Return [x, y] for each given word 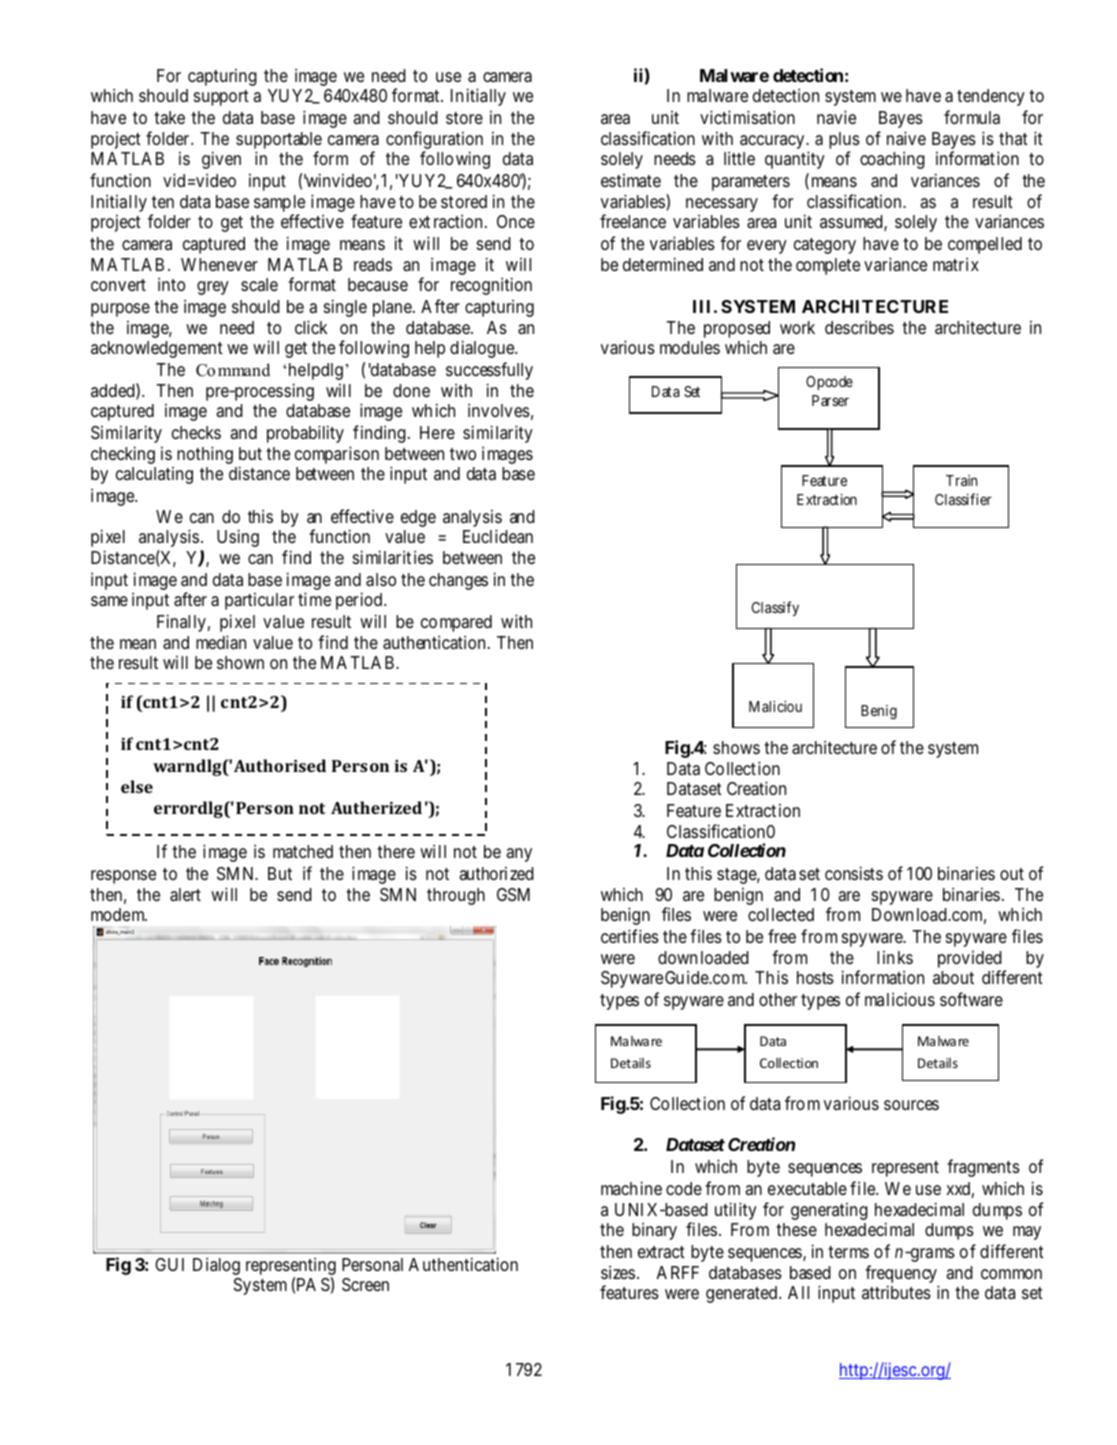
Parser [830, 400]
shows [736, 747]
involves [499, 410]
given [221, 160]
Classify [775, 608]
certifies [630, 936]
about [953, 977]
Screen [365, 1284]
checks [196, 432]
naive [906, 138]
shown [240, 662]
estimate [631, 180]
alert [185, 895]
